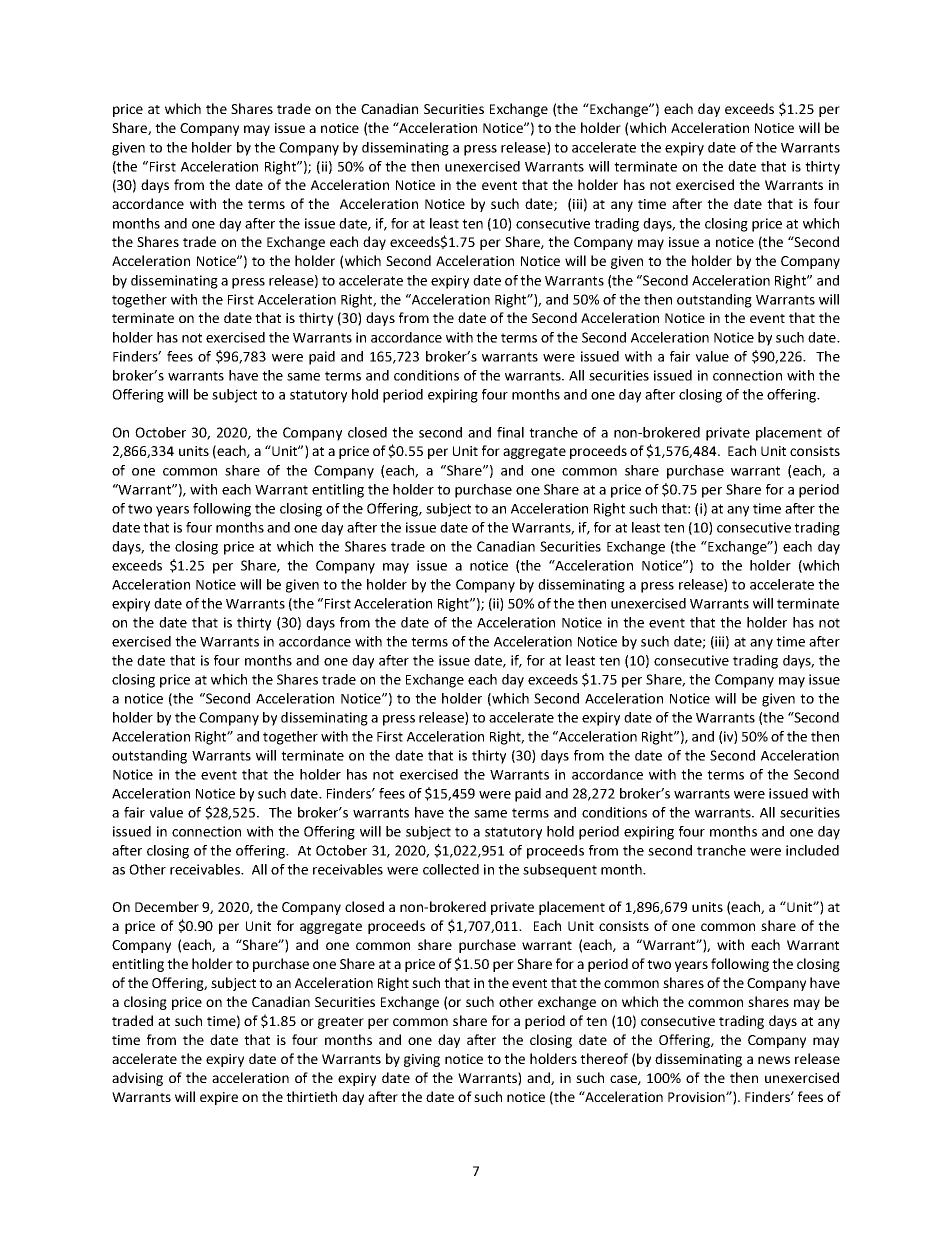 The width and height of the screenshot is (952, 1233). I want to click on final, so click(510, 432).
